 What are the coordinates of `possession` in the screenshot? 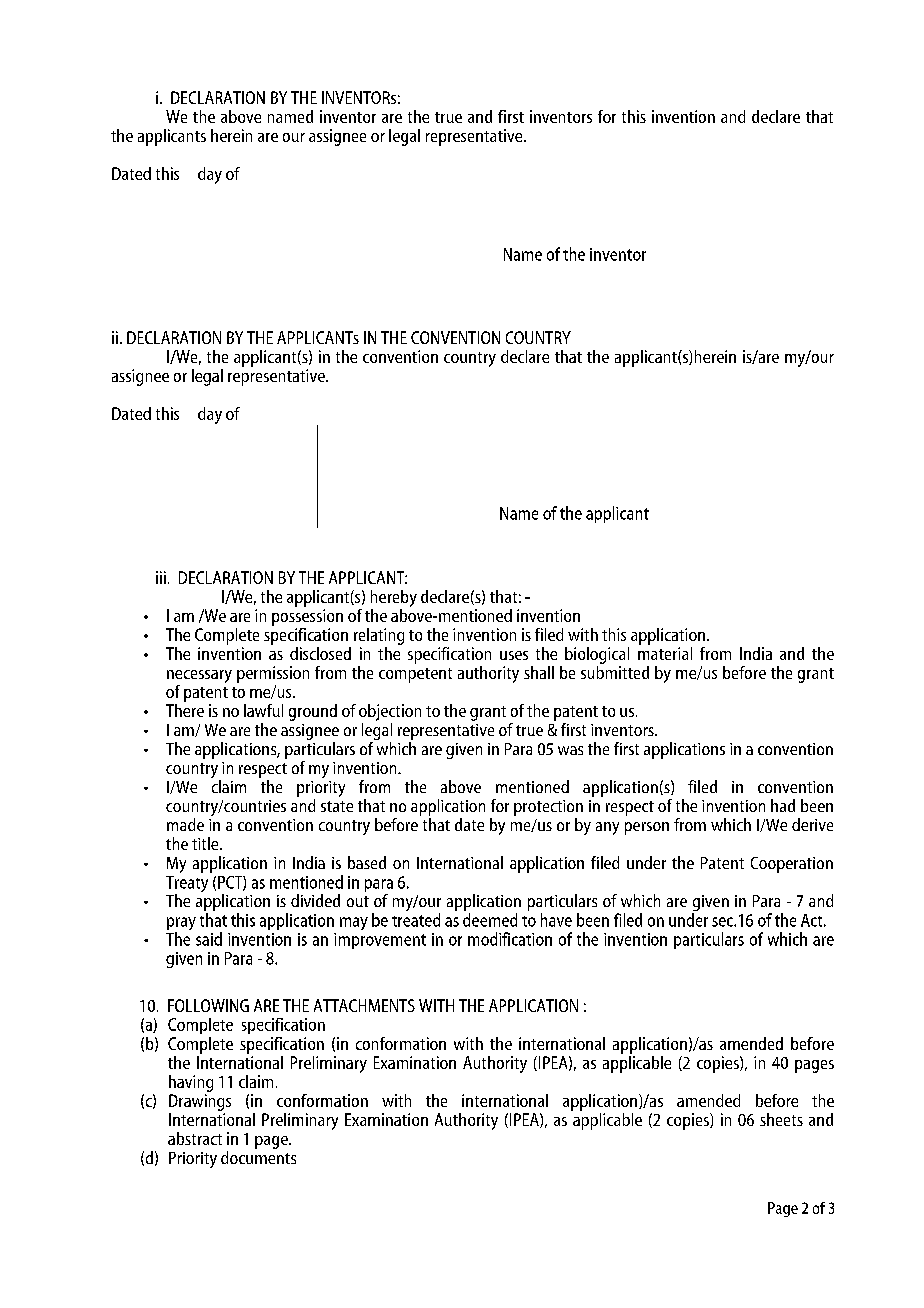 It's located at (307, 617).
